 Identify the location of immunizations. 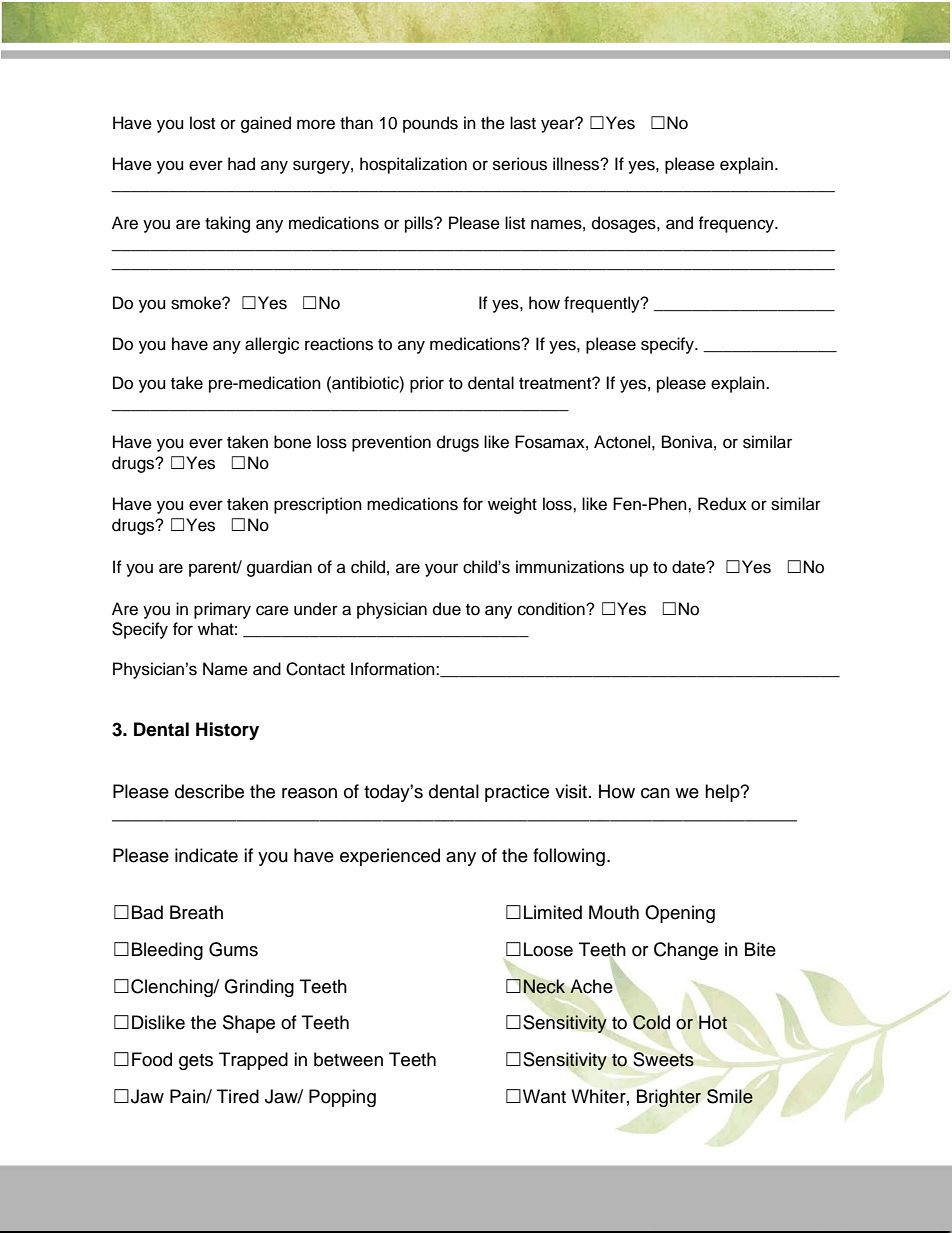
(570, 567).
